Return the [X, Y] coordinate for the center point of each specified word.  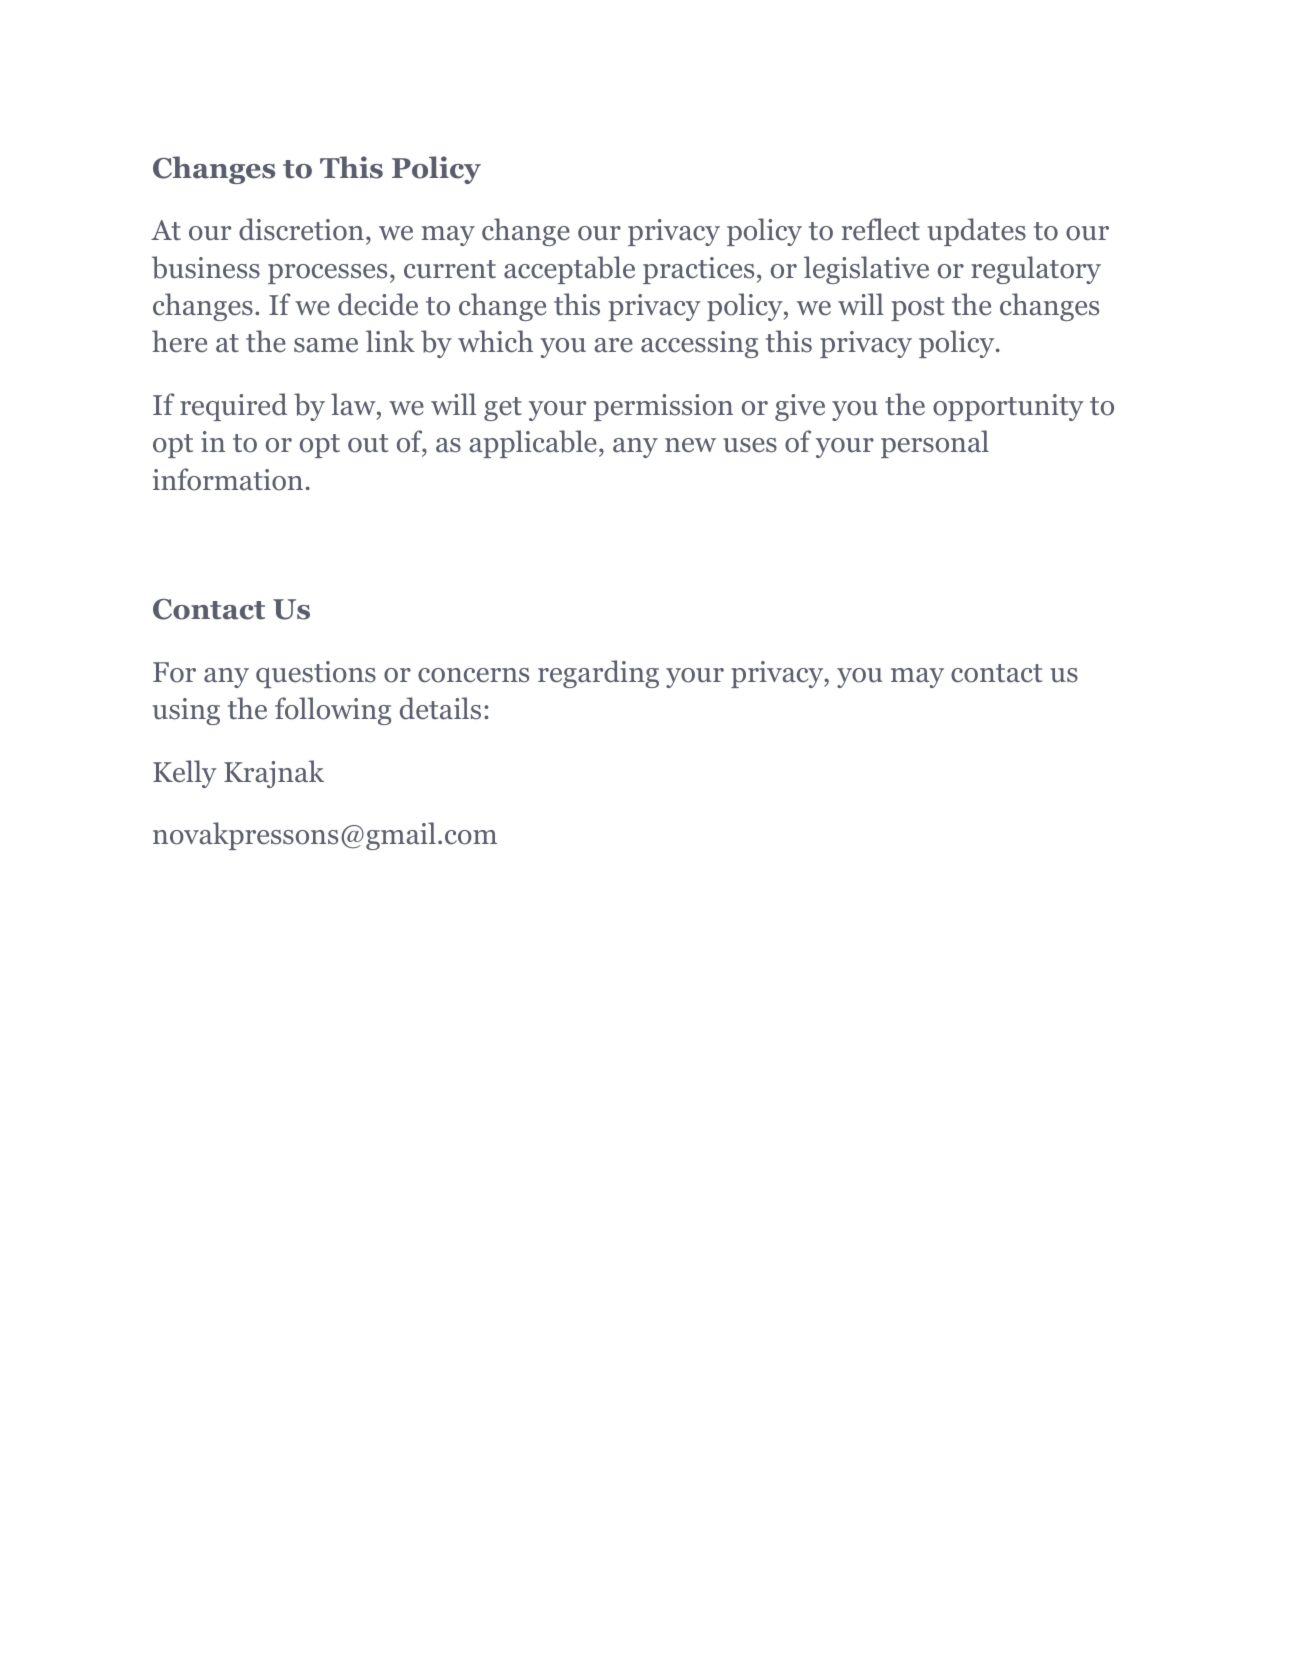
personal [935, 444]
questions [316, 674]
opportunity [1008, 407]
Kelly [185, 774]
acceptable [569, 270]
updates [976, 232]
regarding [598, 674]
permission [663, 407]
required [233, 407]
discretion [301, 229]
